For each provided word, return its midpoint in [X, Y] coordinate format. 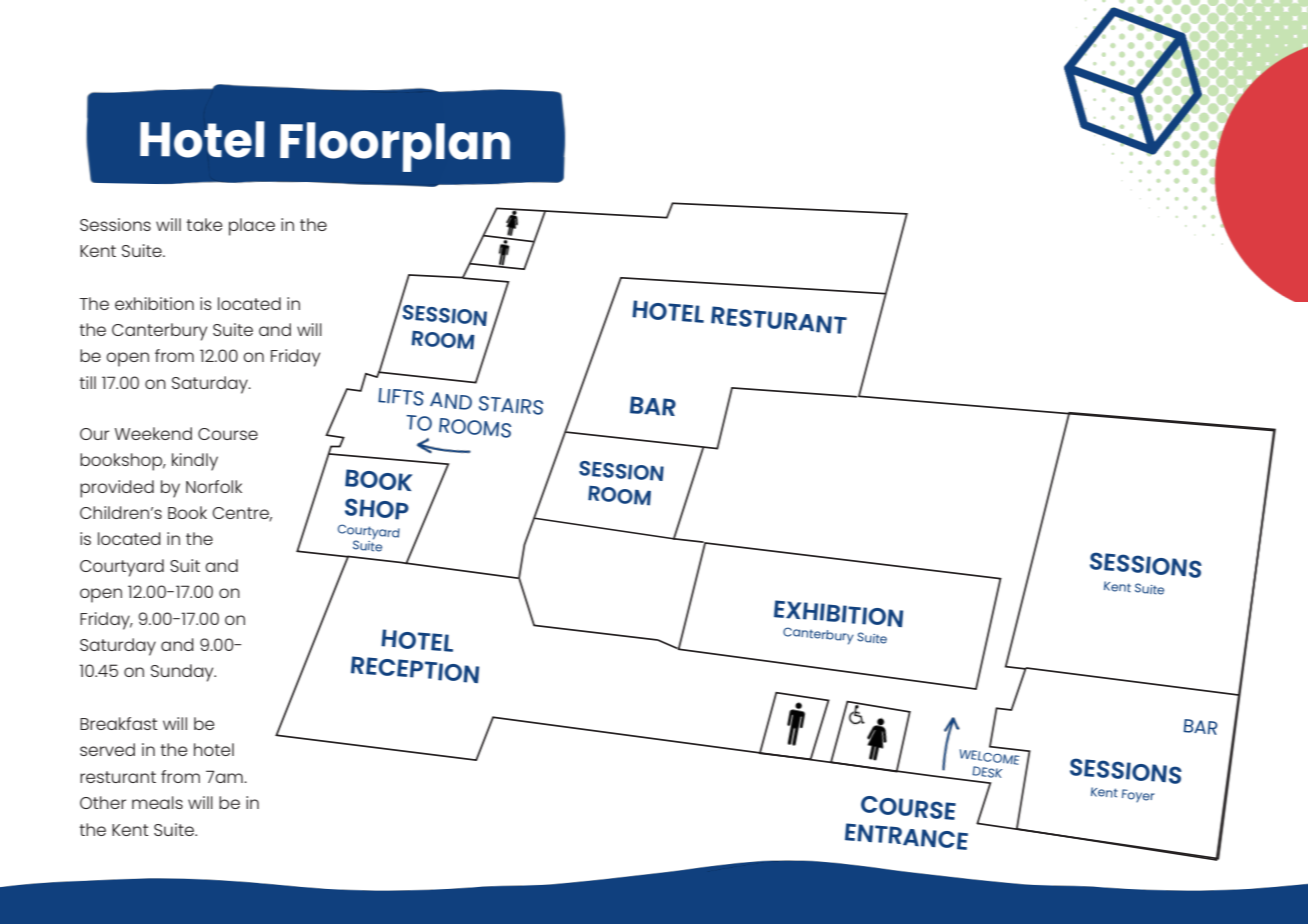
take [204, 224]
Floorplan [395, 147]
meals [157, 802]
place [252, 227]
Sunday [183, 673]
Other [103, 802]
